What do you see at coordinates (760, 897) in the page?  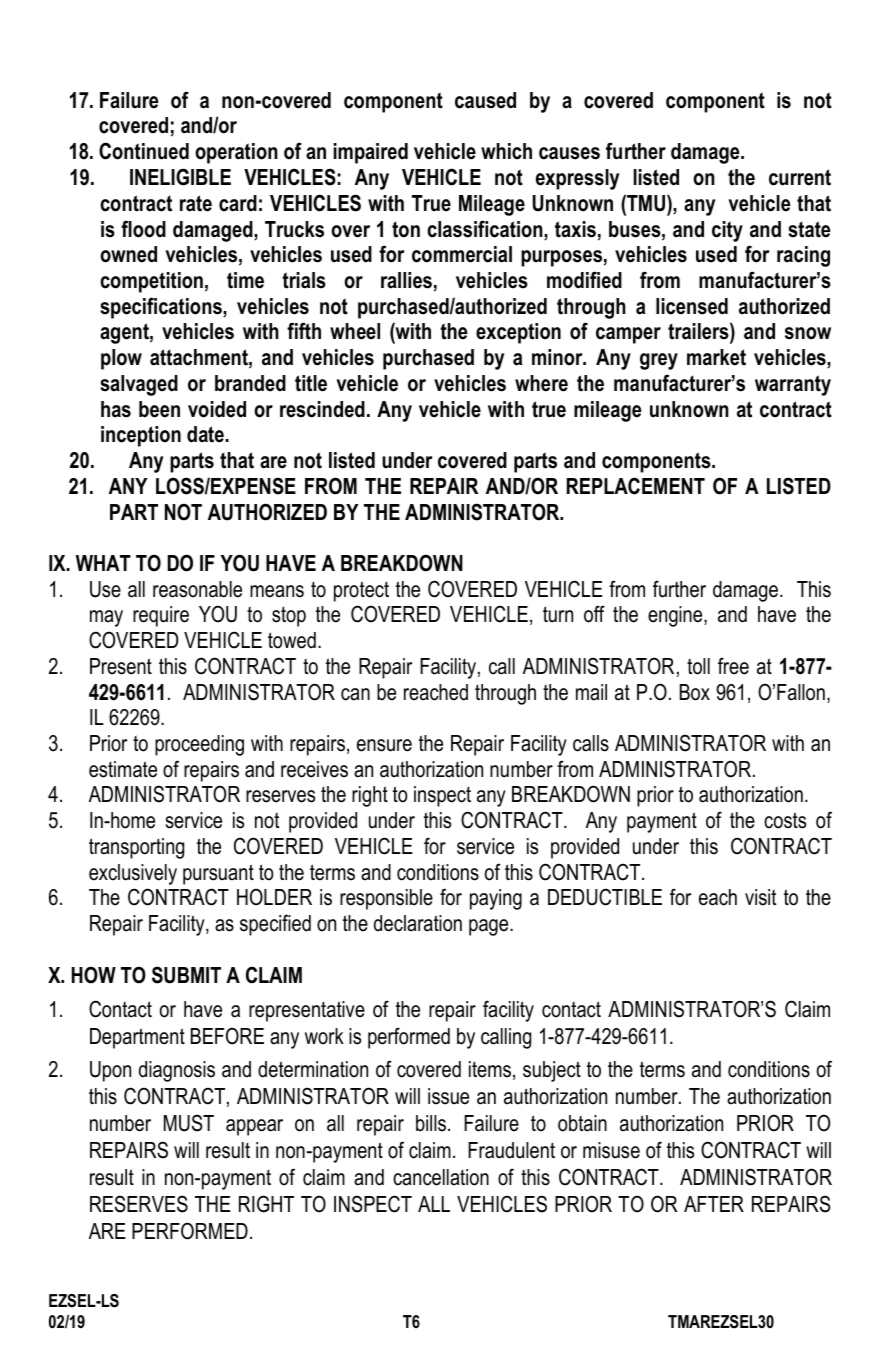 I see `visit` at bounding box center [760, 897].
